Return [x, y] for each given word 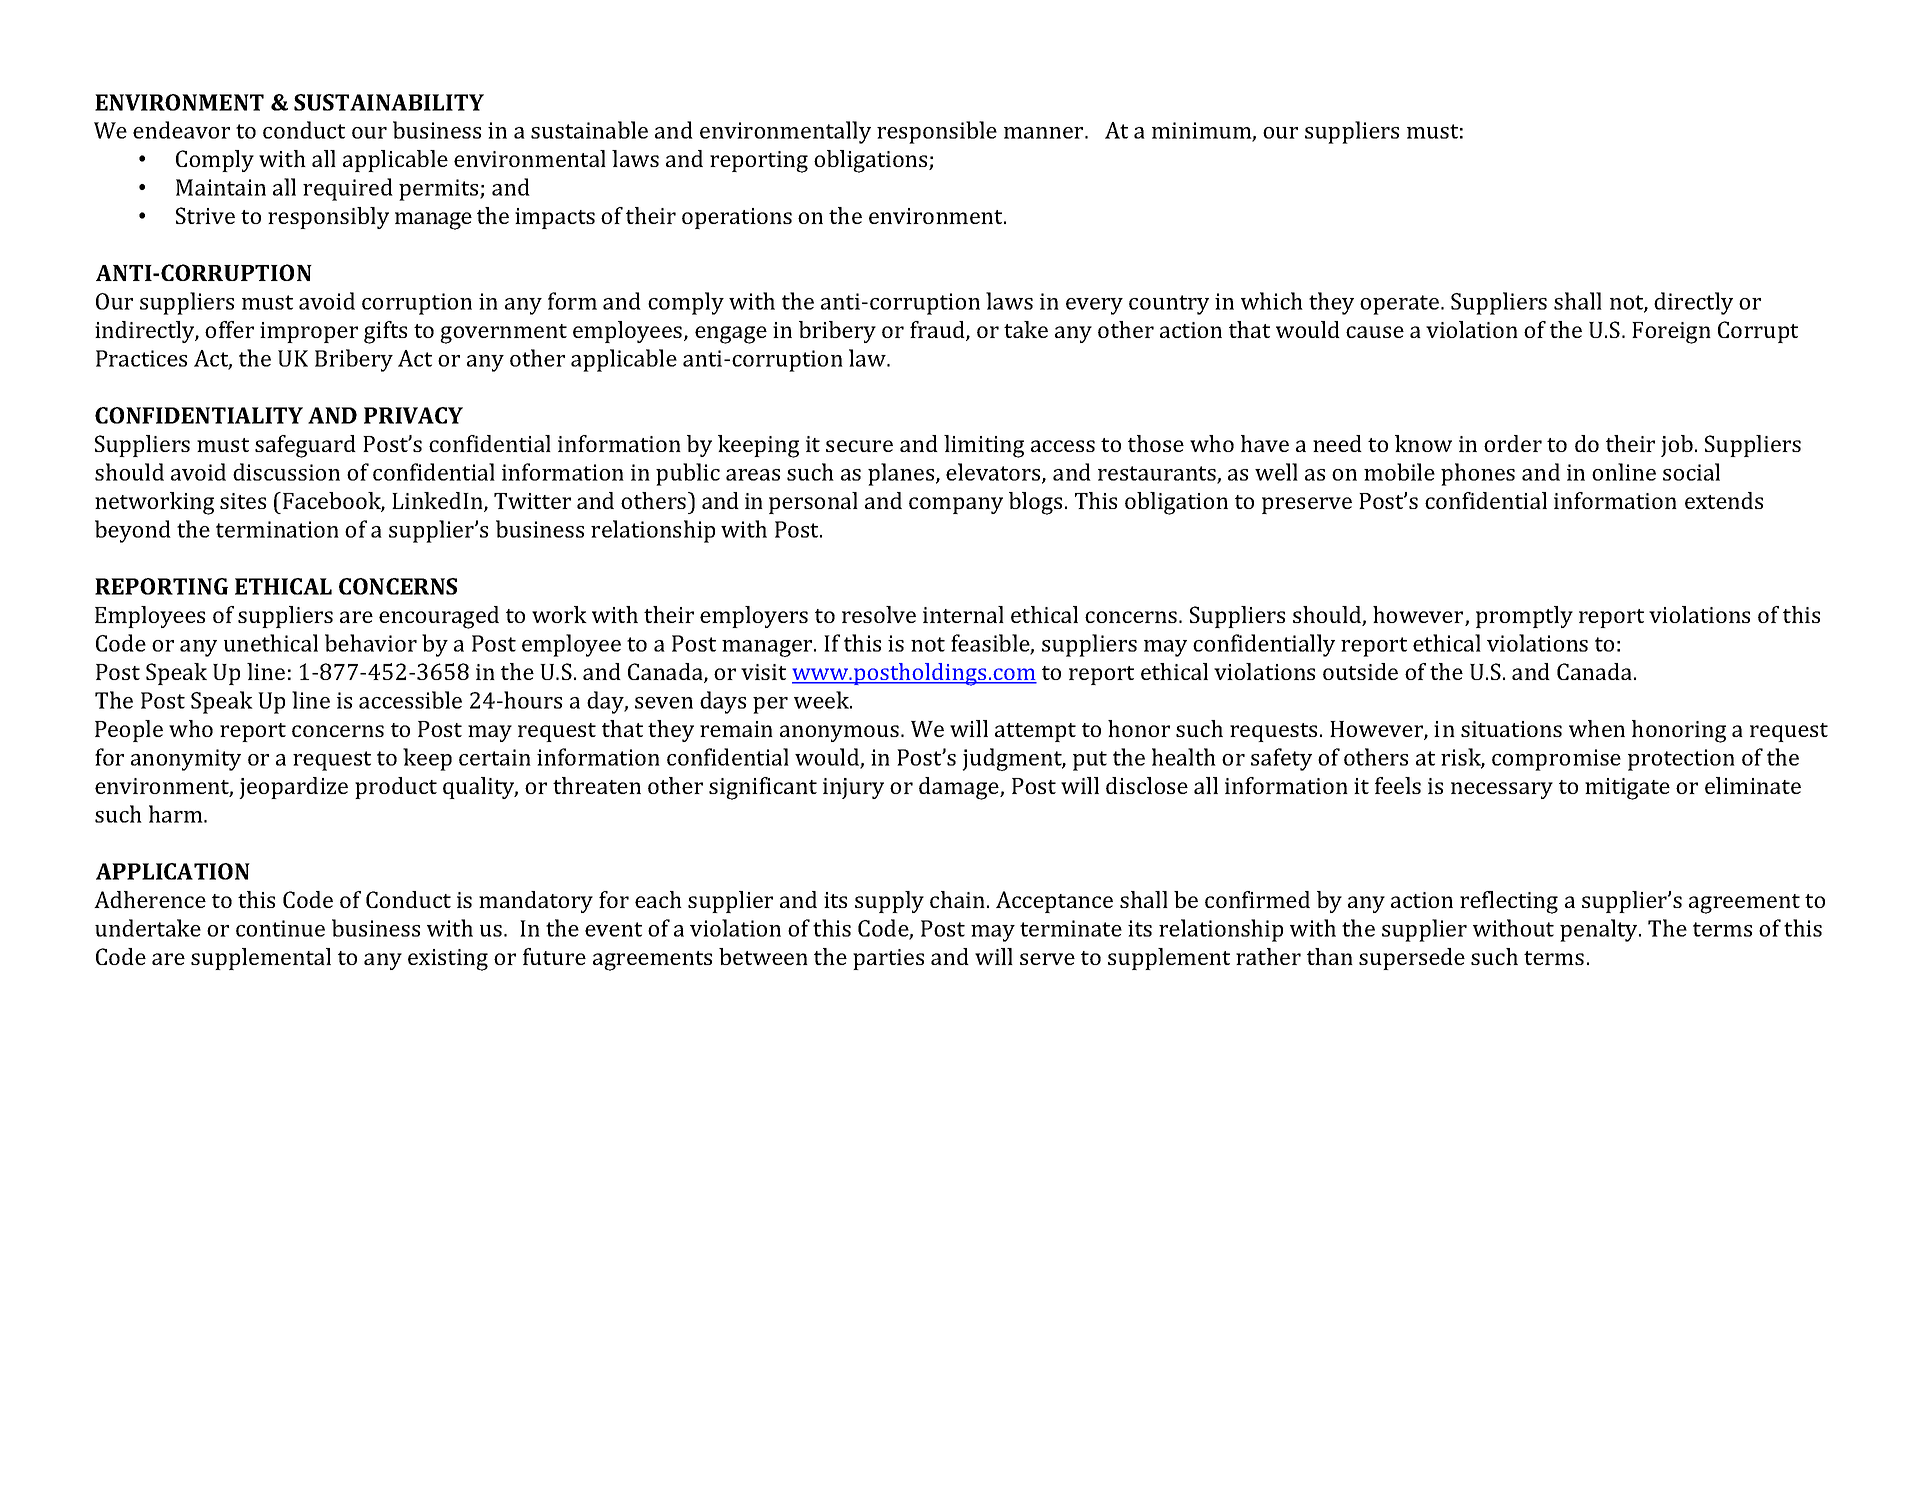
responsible [937, 132]
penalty [1600, 930]
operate [1401, 305]
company [956, 505]
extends [1724, 500]
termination [277, 529]
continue [280, 928]
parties [888, 959]
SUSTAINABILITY [389, 102]
